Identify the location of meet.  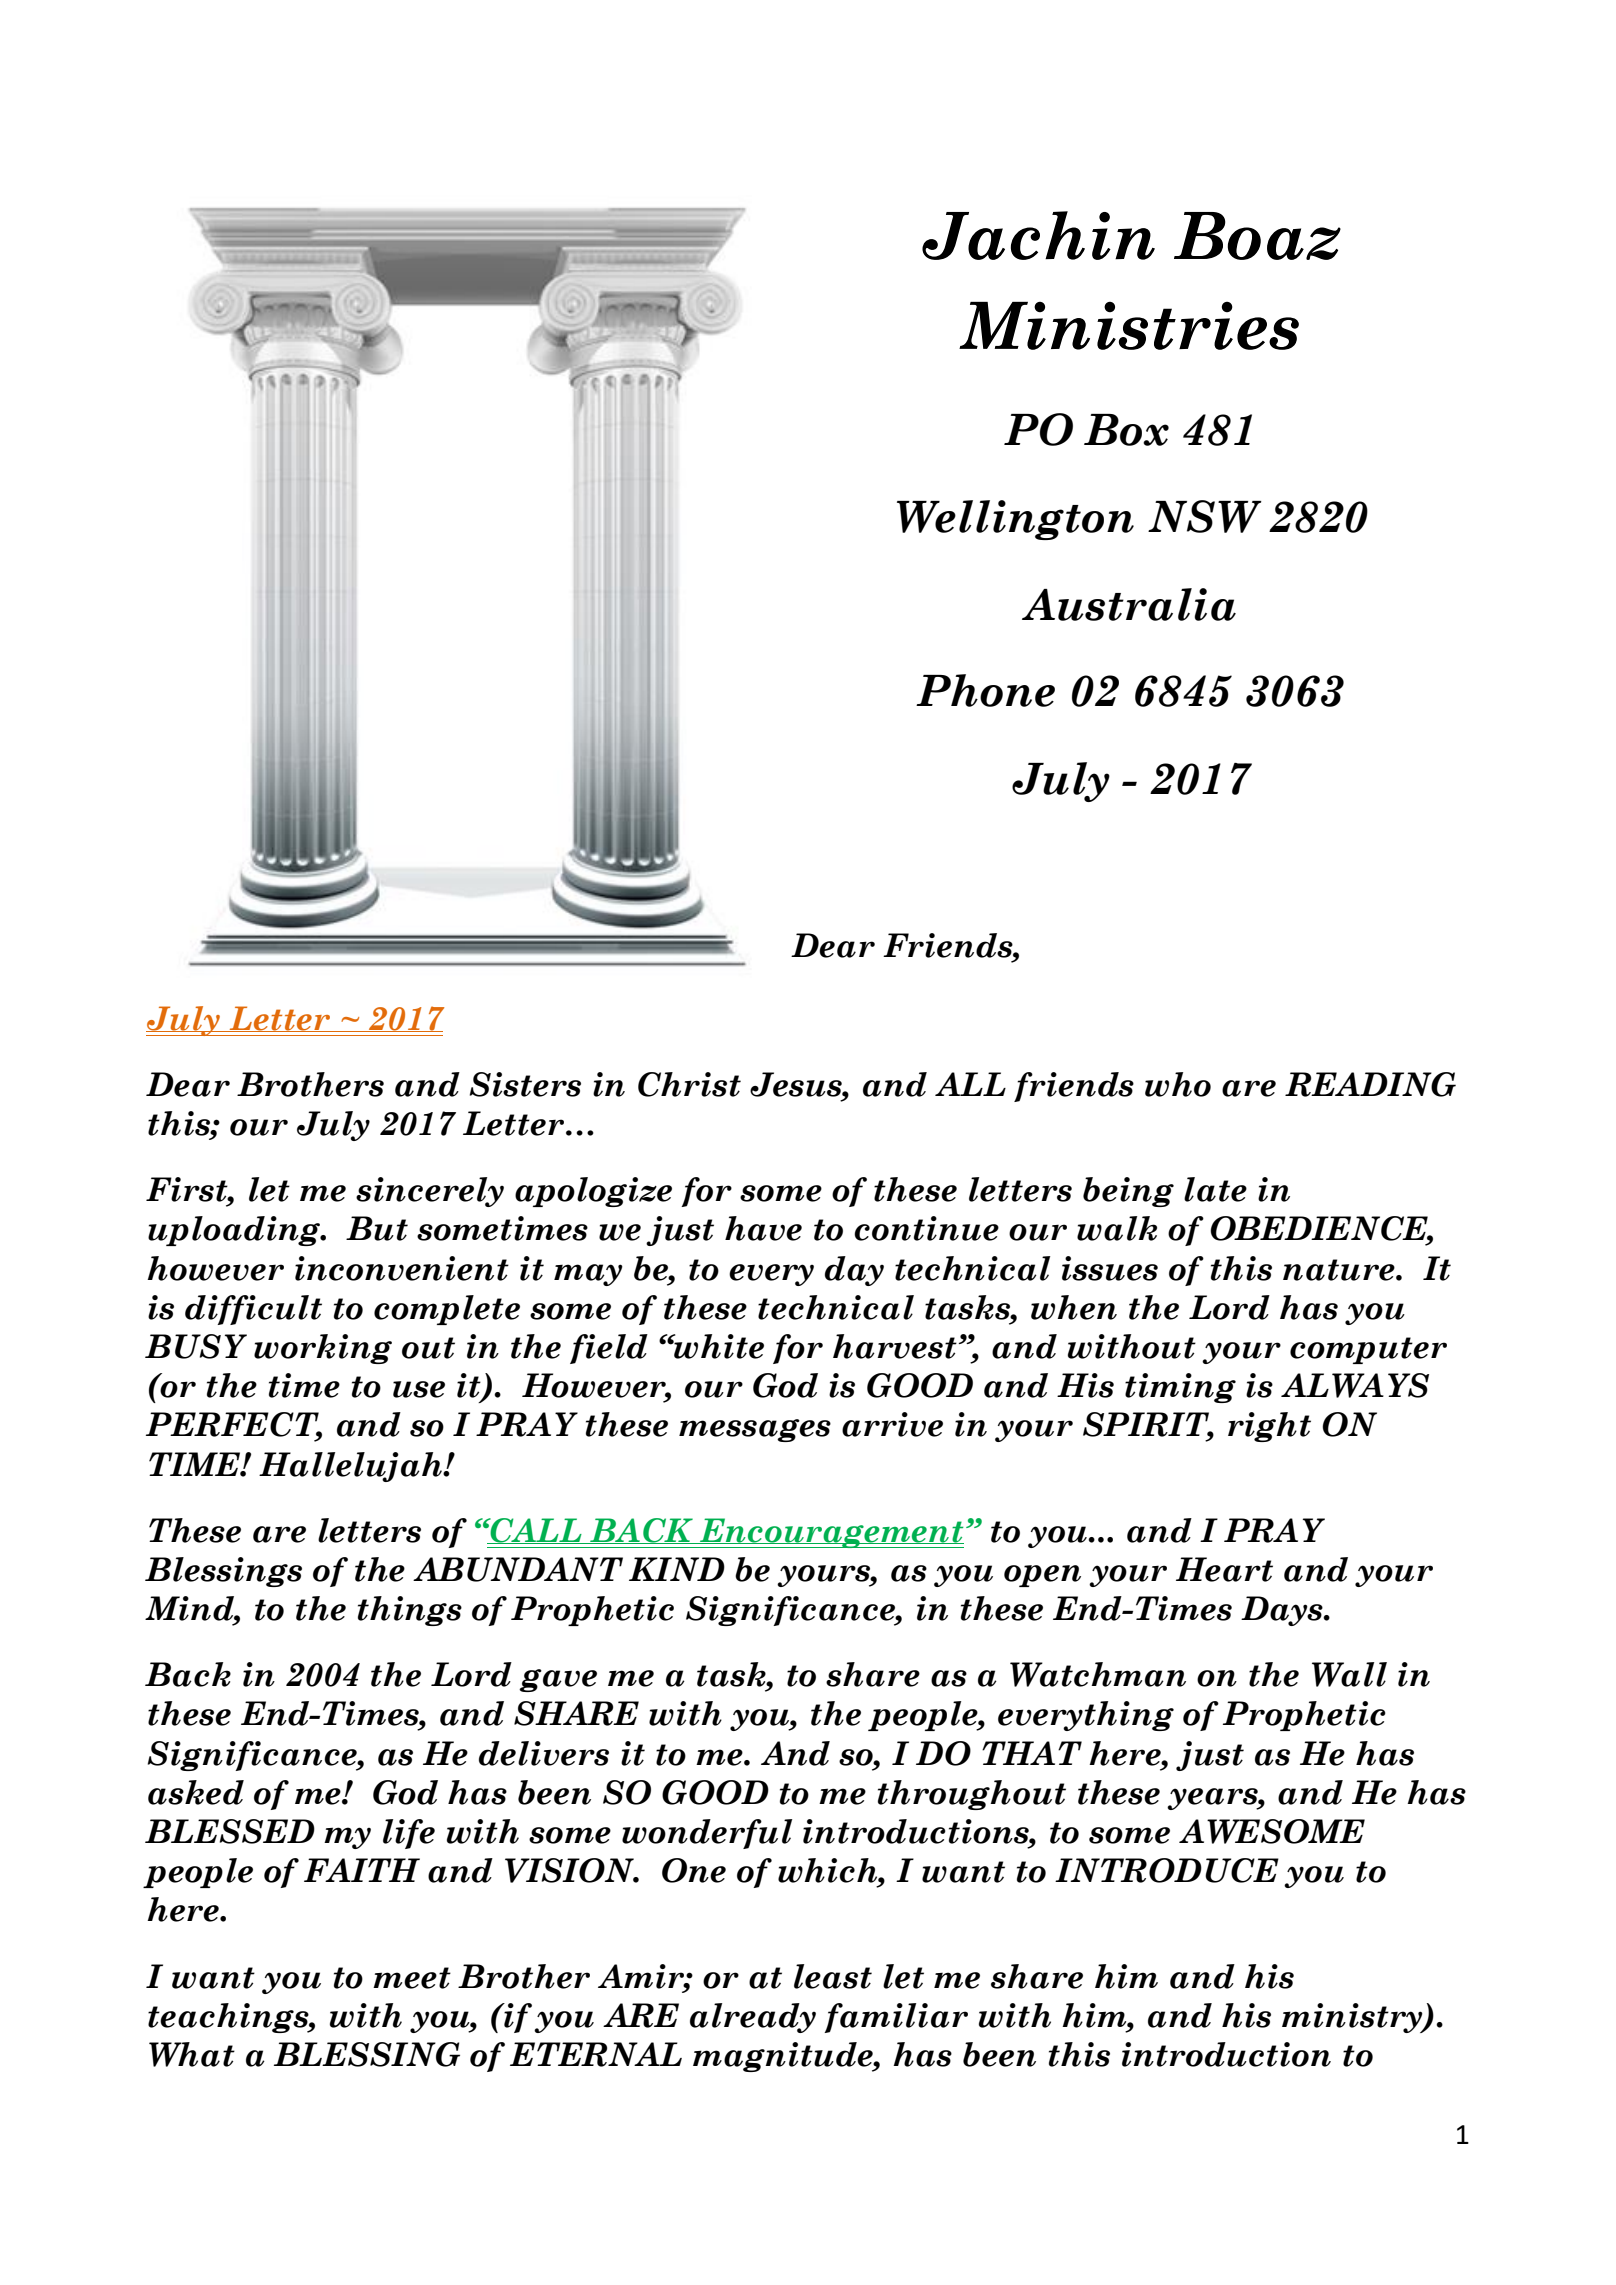
(412, 1978).
